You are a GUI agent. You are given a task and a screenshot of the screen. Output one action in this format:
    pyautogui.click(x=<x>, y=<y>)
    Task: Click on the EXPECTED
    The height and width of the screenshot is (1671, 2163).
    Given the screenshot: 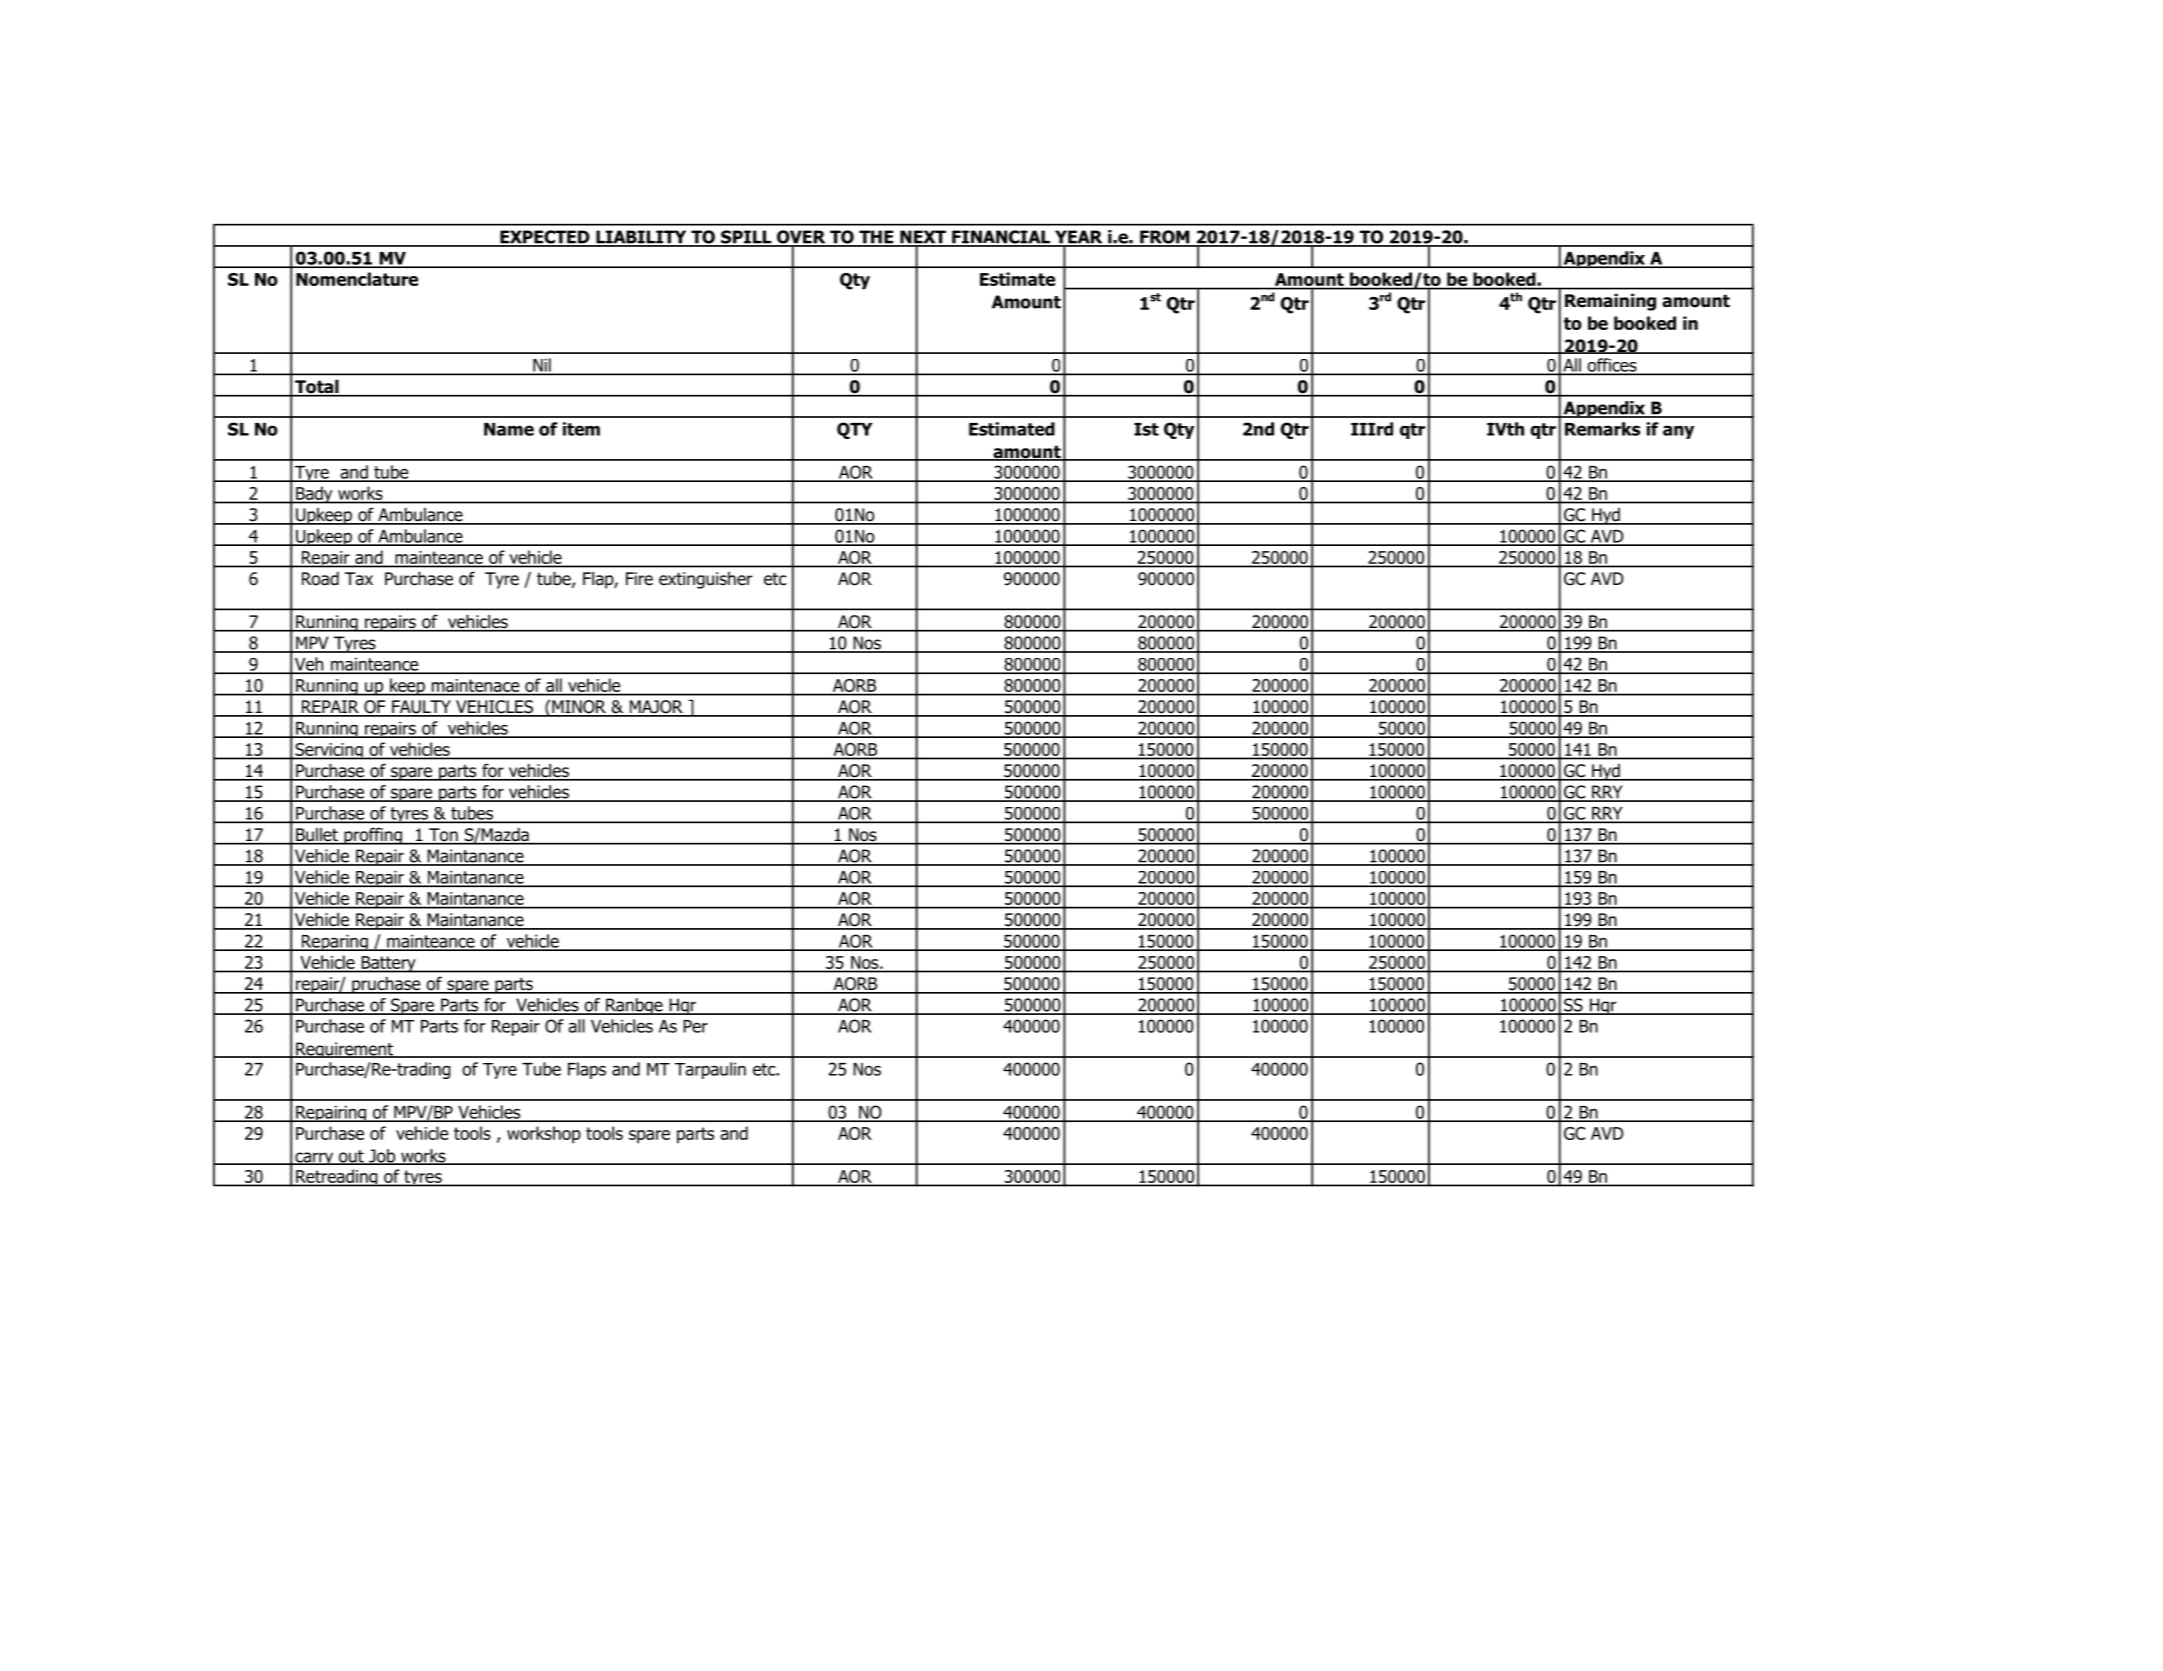 What is the action you would take?
    pyautogui.click(x=545, y=238)
